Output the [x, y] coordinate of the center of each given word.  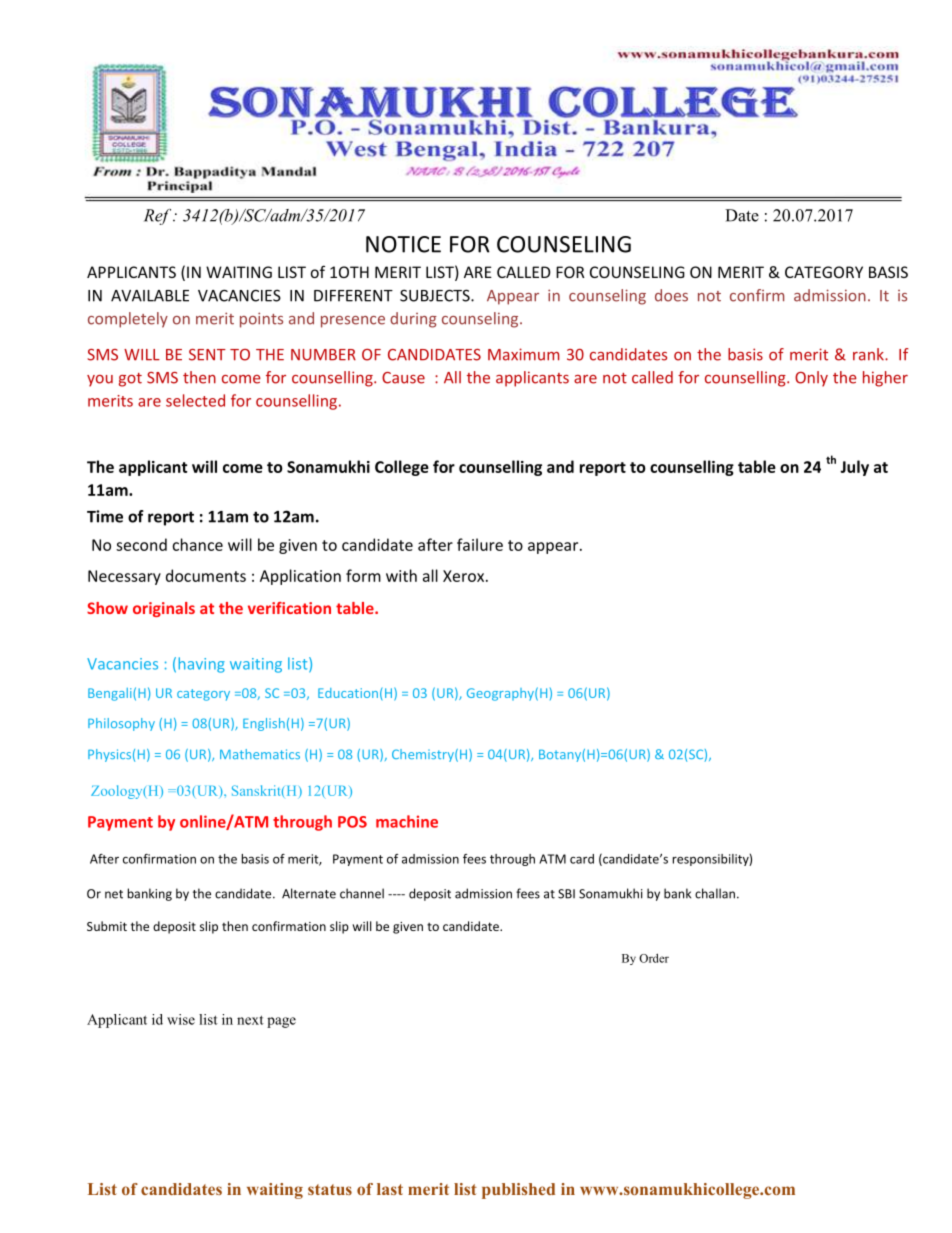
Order [654, 958]
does [671, 295]
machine [407, 821]
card [582, 859]
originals [164, 609]
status [330, 1189]
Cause [403, 378]
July [854, 468]
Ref [159, 217]
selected [195, 400]
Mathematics [260, 754]
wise [181, 1019]
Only [811, 379]
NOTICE [403, 244]
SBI [566, 894]
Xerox [465, 576]
